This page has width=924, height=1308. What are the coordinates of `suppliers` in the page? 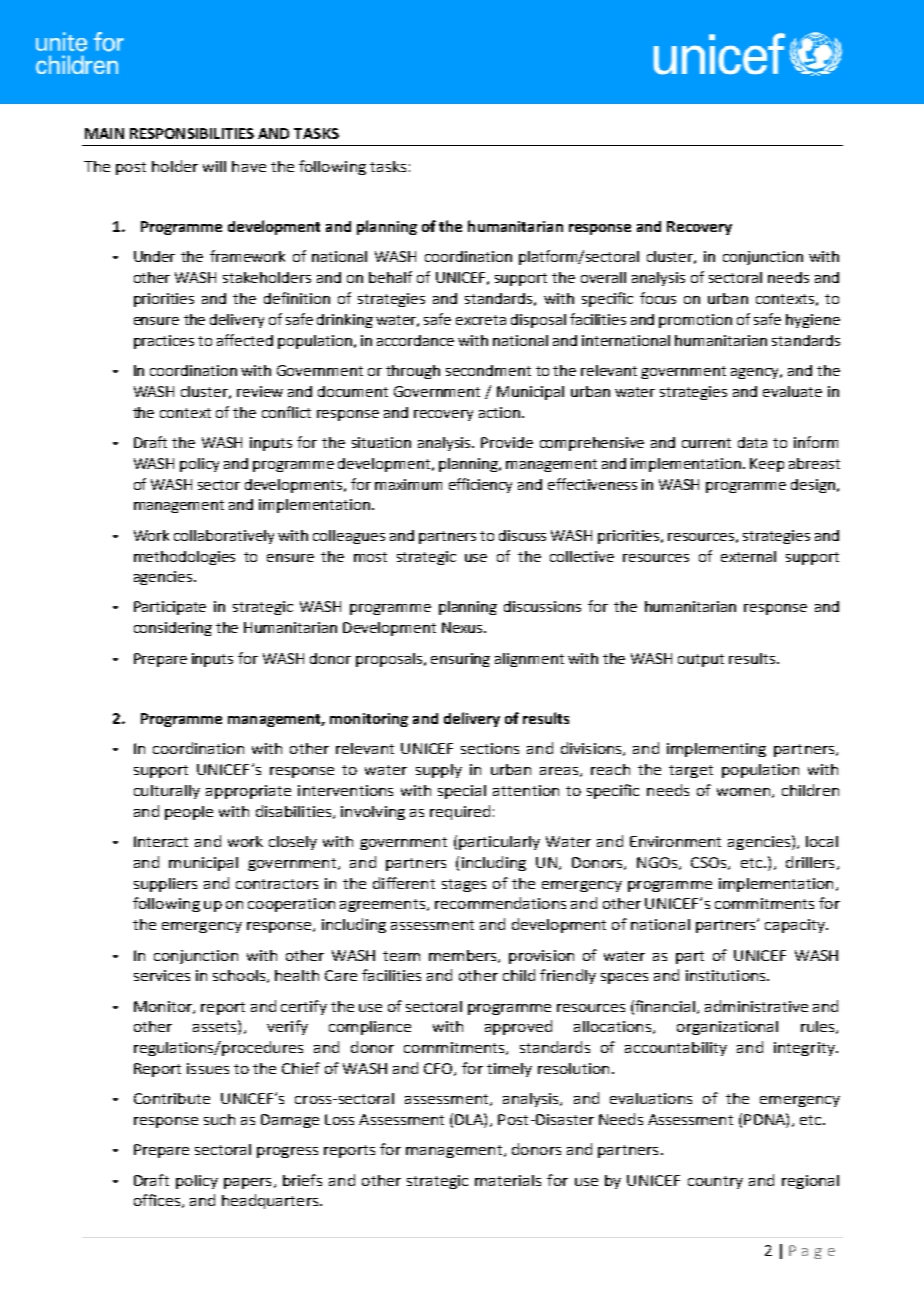 It's located at (165, 885).
